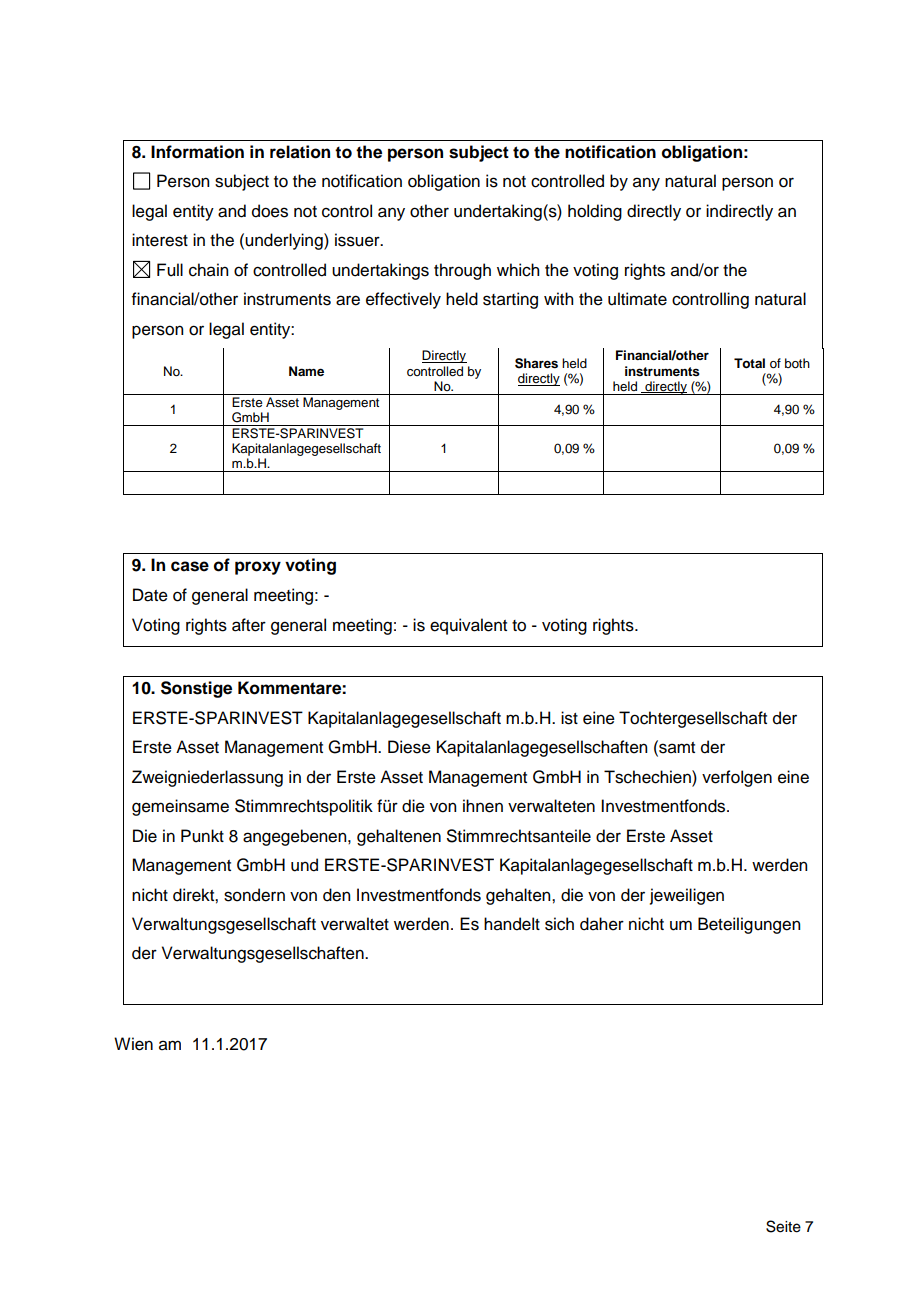 The width and height of the screenshot is (924, 1308). Describe the element at coordinates (133, 1044) in the screenshot. I see `Wien` at that location.
